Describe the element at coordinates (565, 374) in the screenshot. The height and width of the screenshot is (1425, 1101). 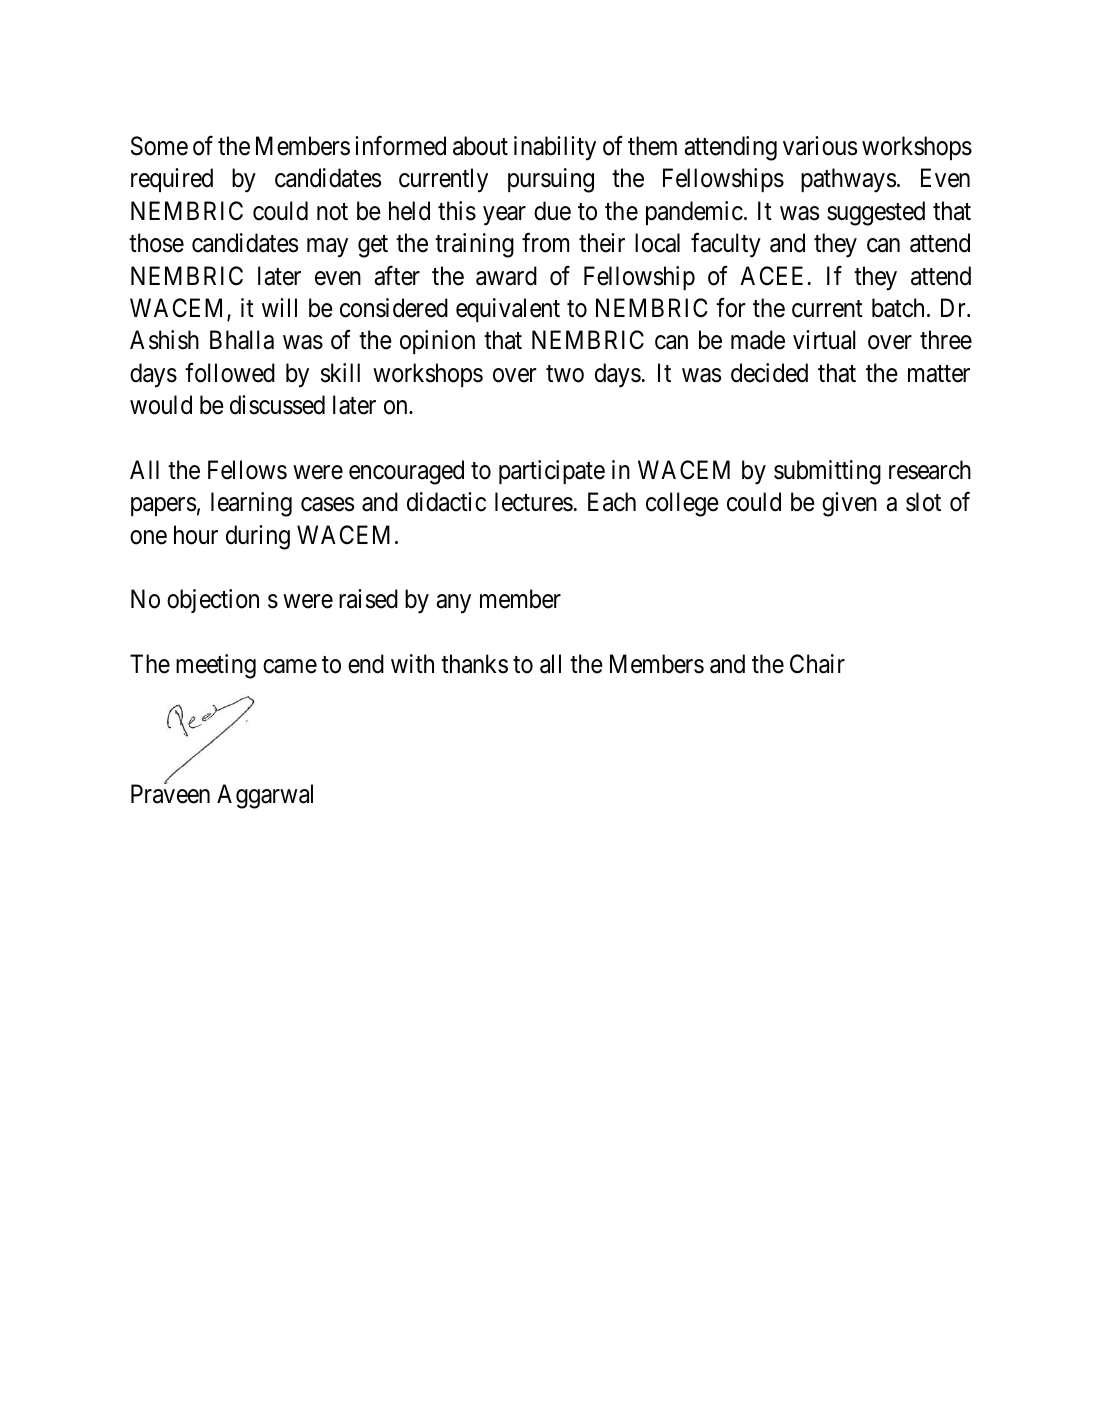
I see `two` at that location.
